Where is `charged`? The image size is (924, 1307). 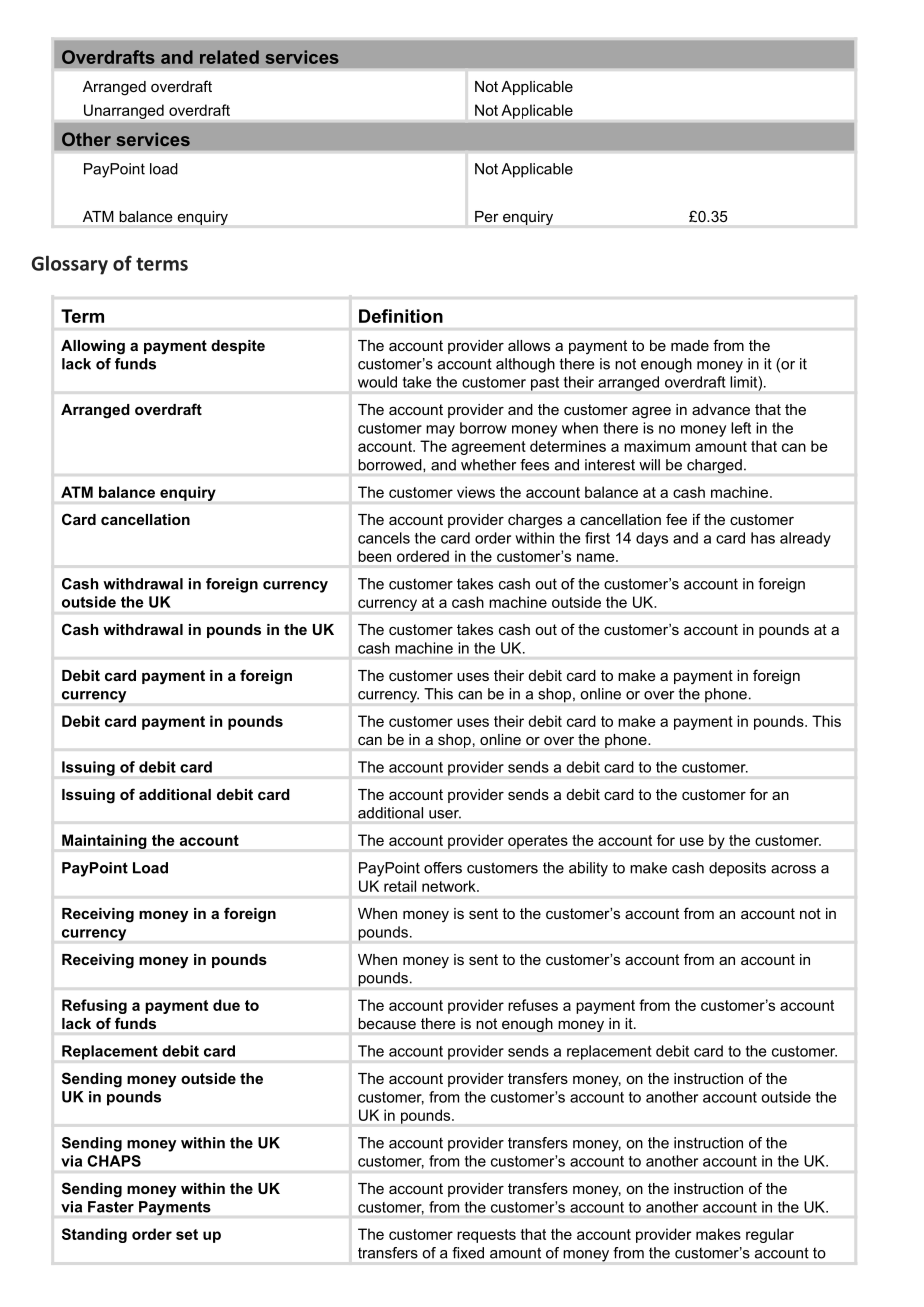
charged is located at coordinates (714, 466).
